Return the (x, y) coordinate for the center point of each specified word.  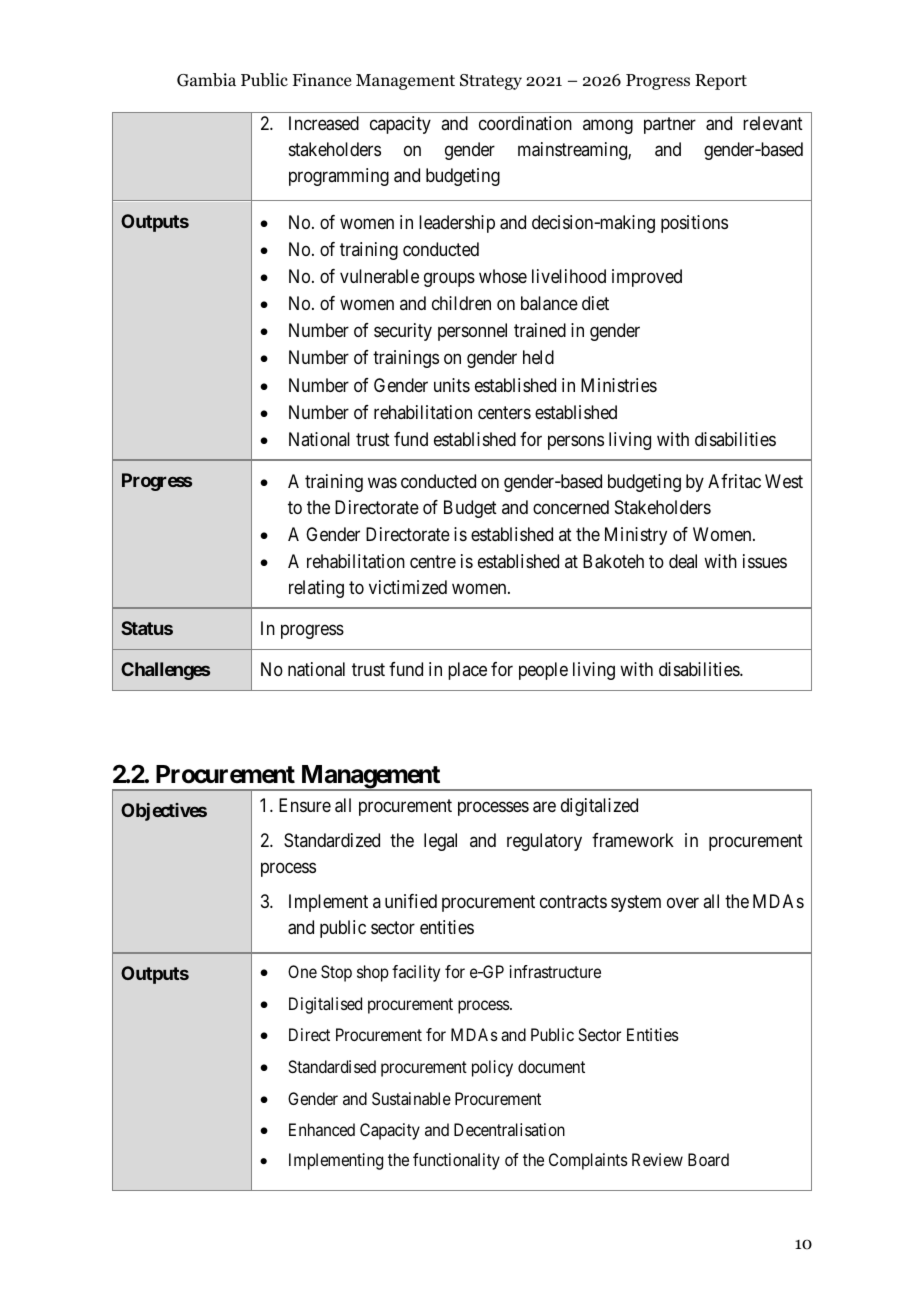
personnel (472, 332)
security (403, 332)
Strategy (491, 82)
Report (721, 82)
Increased (324, 123)
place (467, 671)
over (683, 903)
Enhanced (322, 1129)
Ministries (619, 385)
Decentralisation (509, 1129)
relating (316, 589)
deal (683, 561)
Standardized (332, 840)
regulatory (544, 842)
